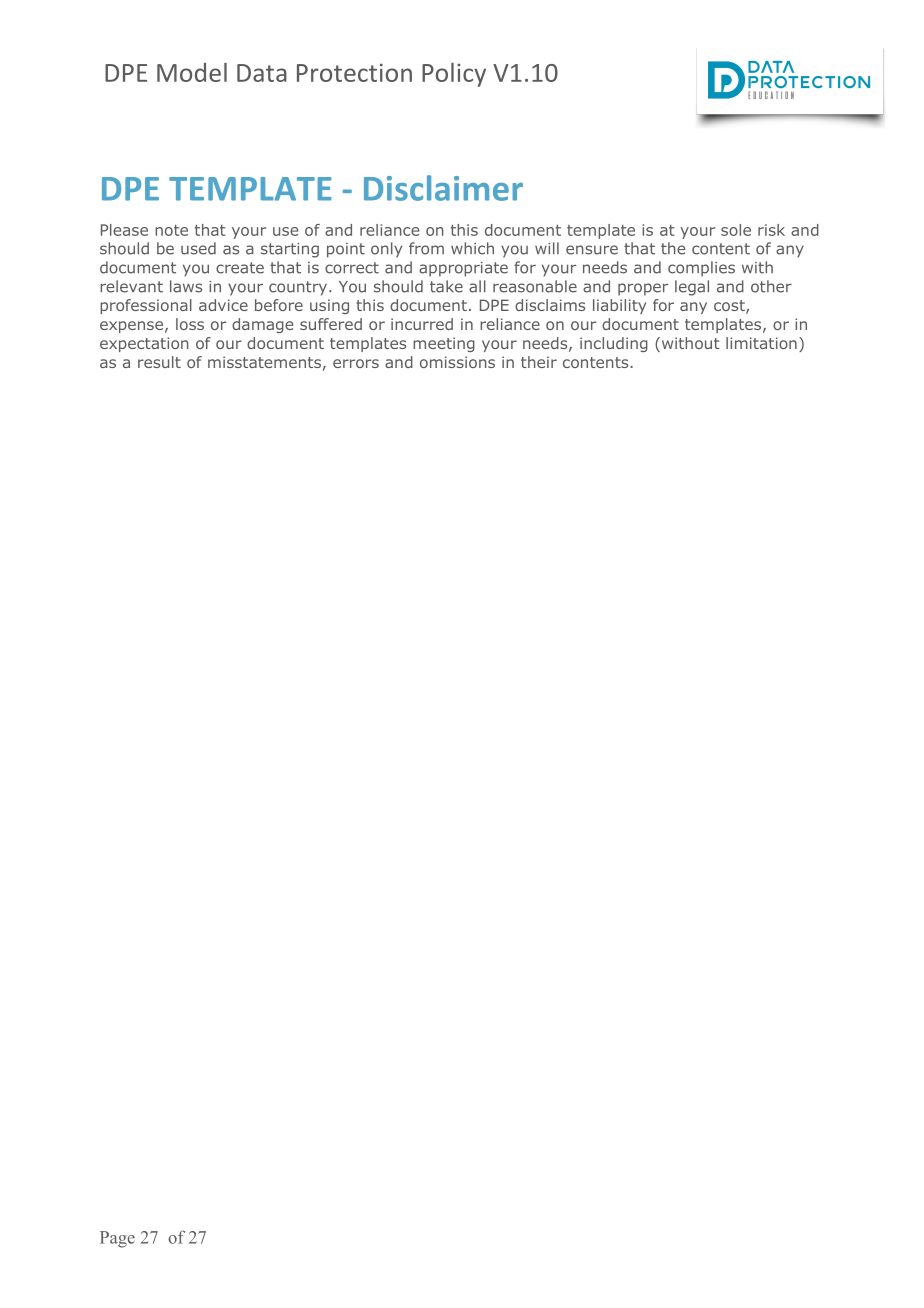  Describe the element at coordinates (539, 362) in the screenshot. I see `their` at that location.
